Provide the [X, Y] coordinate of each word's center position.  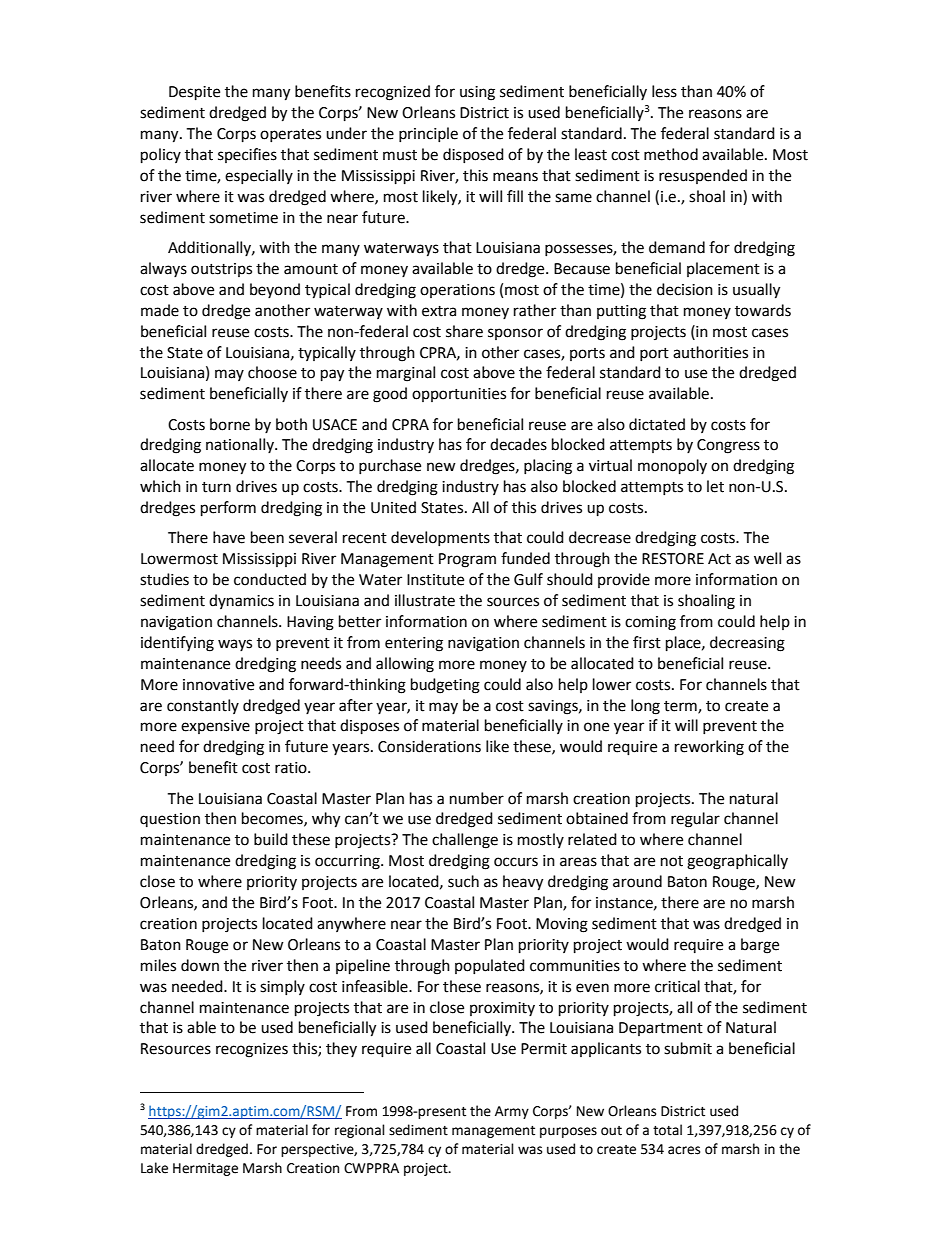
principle [428, 134]
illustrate [425, 600]
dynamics [241, 601]
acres [684, 1150]
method [671, 154]
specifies [247, 155]
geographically [737, 862]
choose [272, 372]
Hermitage [205, 1169]
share [464, 331]
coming [650, 623]
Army [512, 1112]
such [463, 881]
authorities [710, 352]
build [271, 839]
